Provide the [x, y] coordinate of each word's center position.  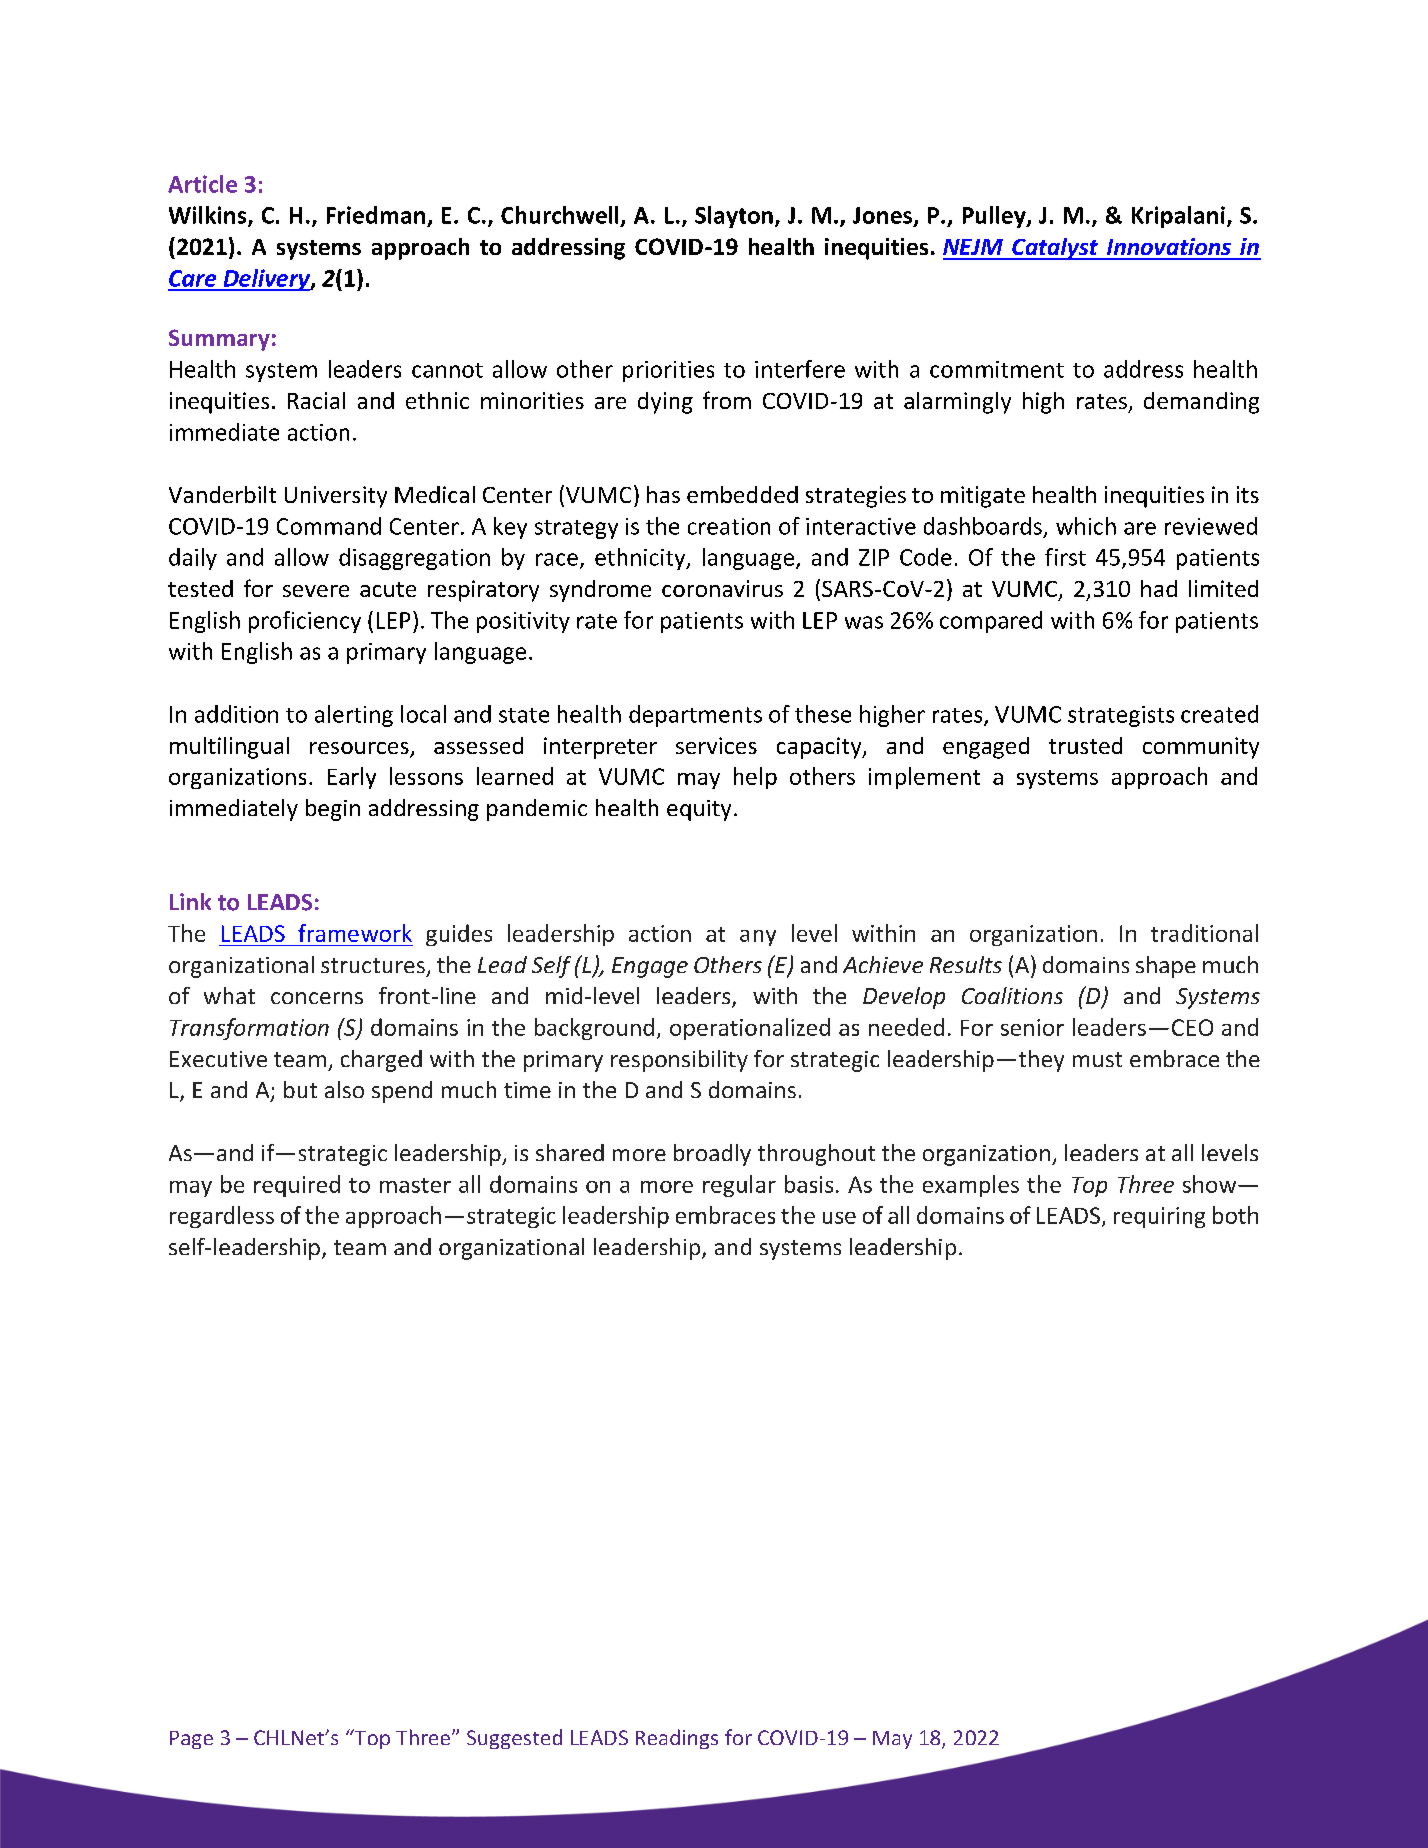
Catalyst [1055, 249]
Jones [882, 215]
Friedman [376, 215]
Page [191, 1740]
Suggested [514, 1739]
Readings [677, 1739]
